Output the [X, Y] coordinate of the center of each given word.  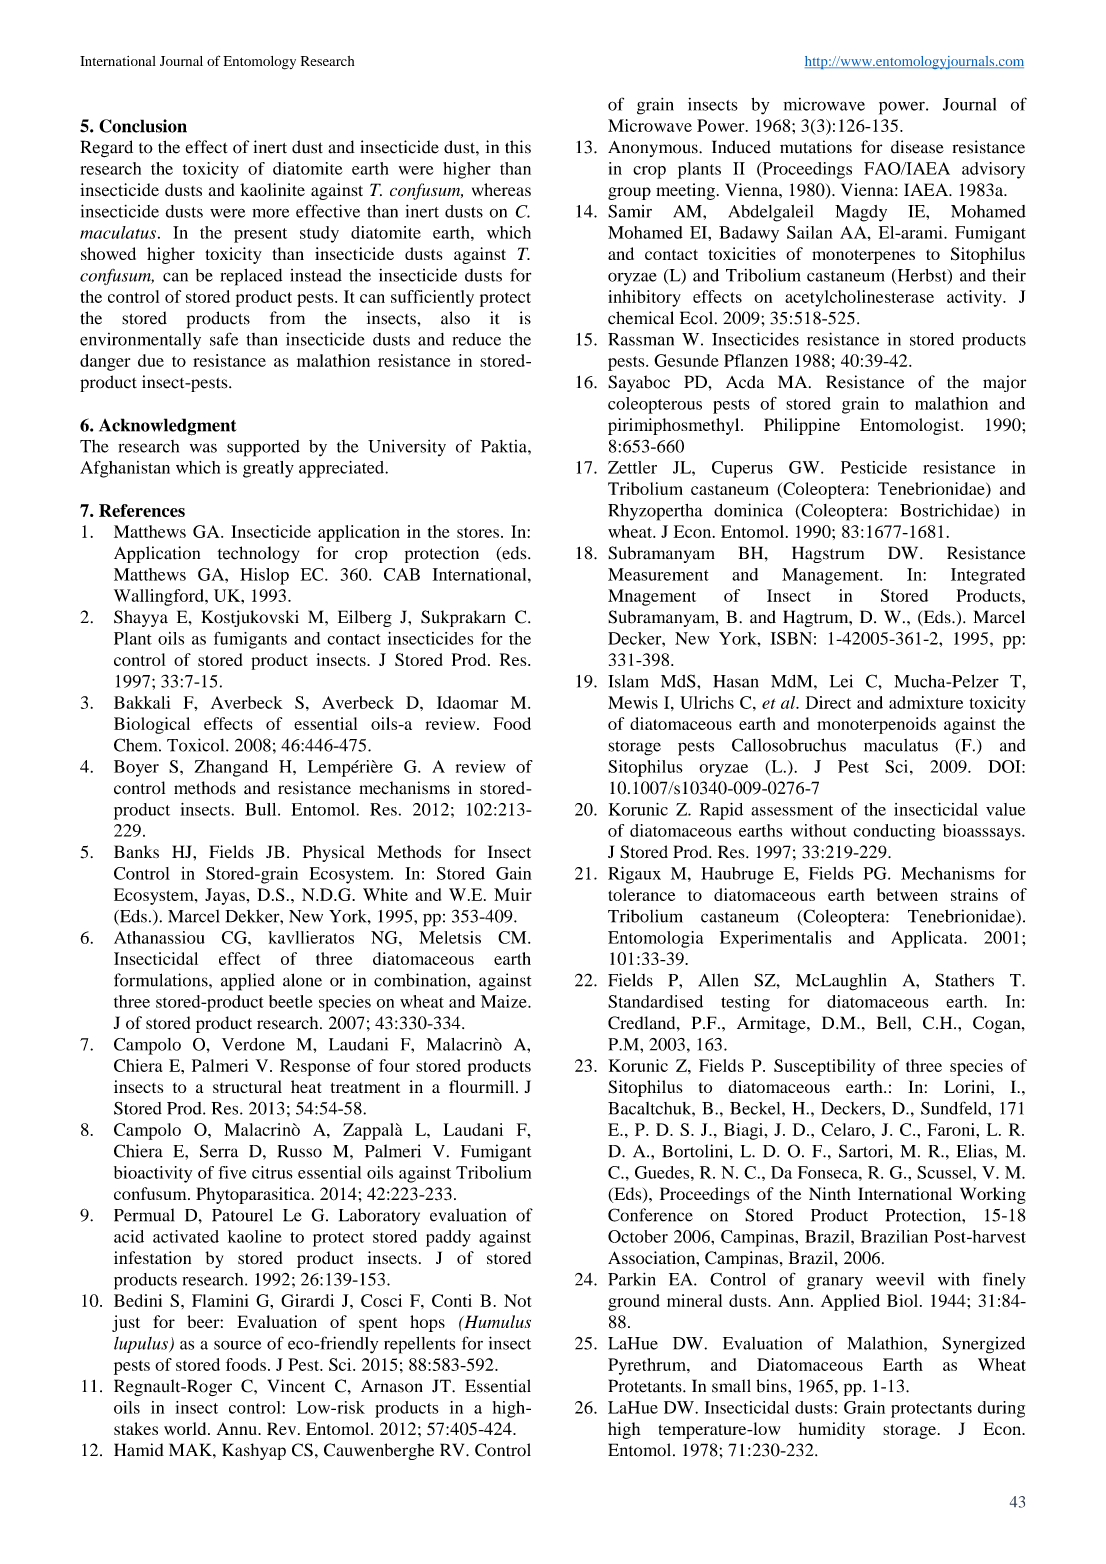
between [907, 894]
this [518, 147]
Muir [513, 894]
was [203, 448]
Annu [238, 1428]
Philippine [802, 426]
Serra [219, 1151]
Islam [628, 681]
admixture [926, 702]
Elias [976, 1151]
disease [917, 147]
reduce [476, 339]
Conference [650, 1215]
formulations [162, 980]
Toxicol [197, 745]
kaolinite [272, 189]
